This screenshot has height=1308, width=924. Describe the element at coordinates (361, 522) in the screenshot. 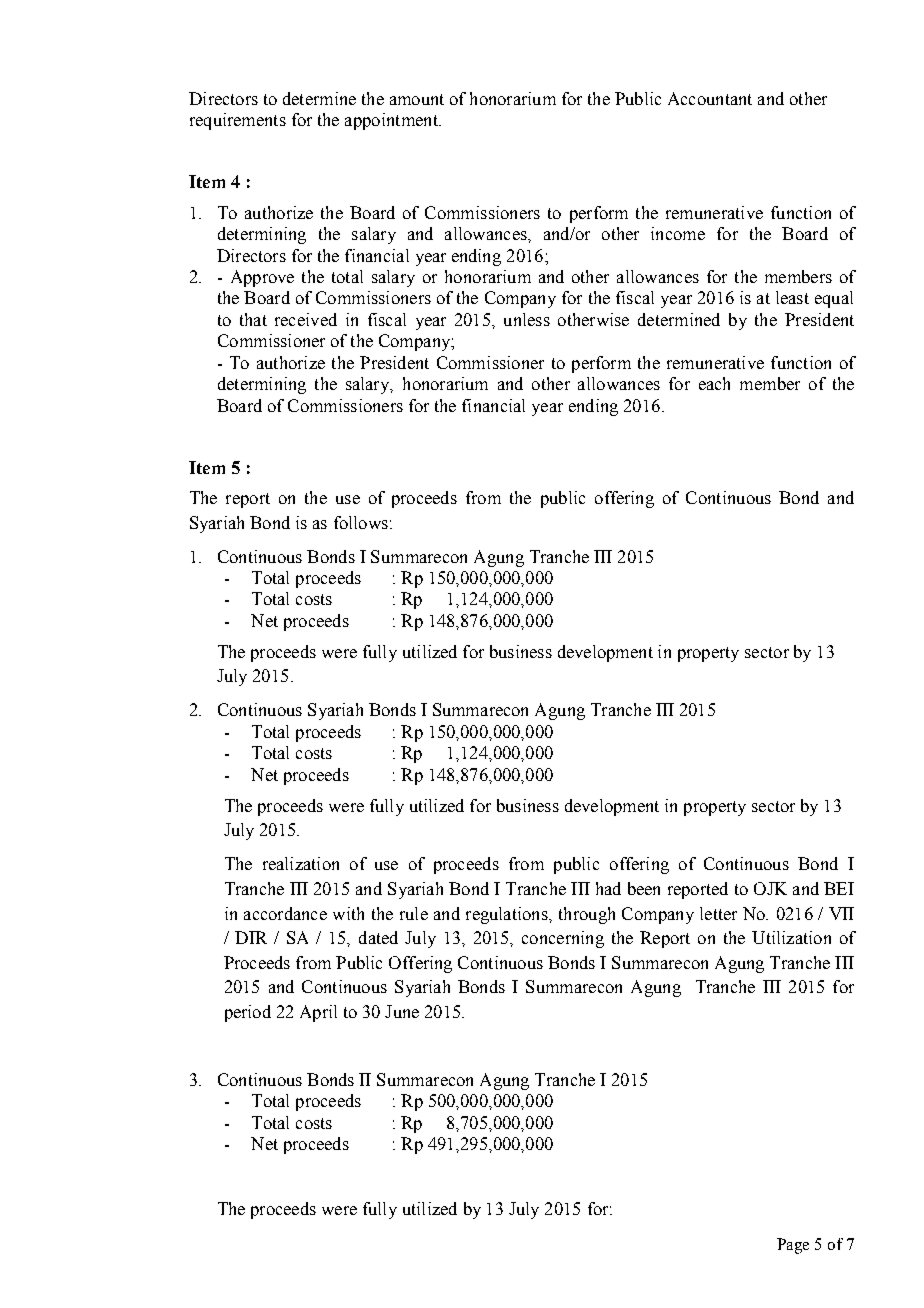

I see `follows` at that location.
